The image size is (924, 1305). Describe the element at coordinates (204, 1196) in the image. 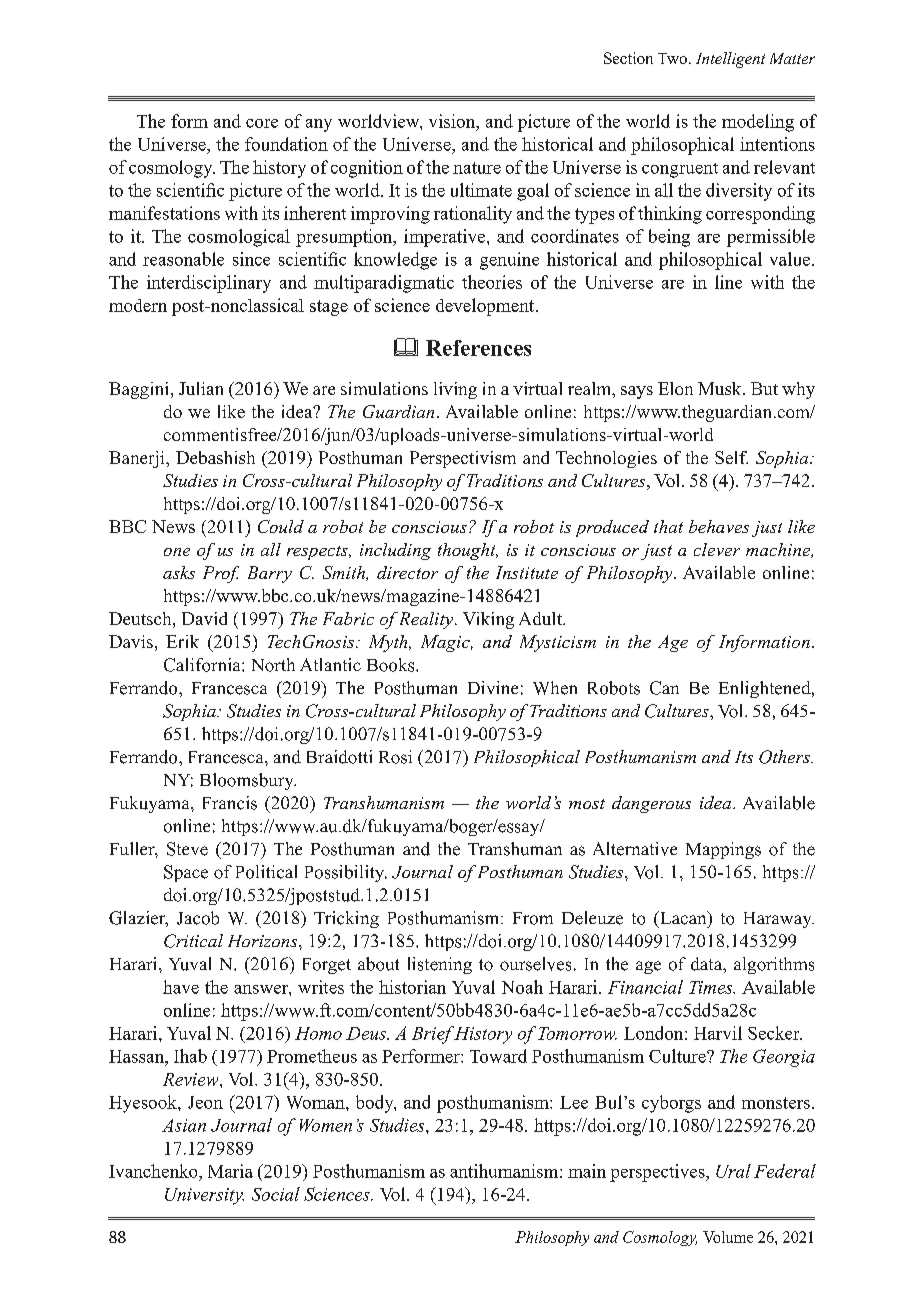

I see `University` at that location.
